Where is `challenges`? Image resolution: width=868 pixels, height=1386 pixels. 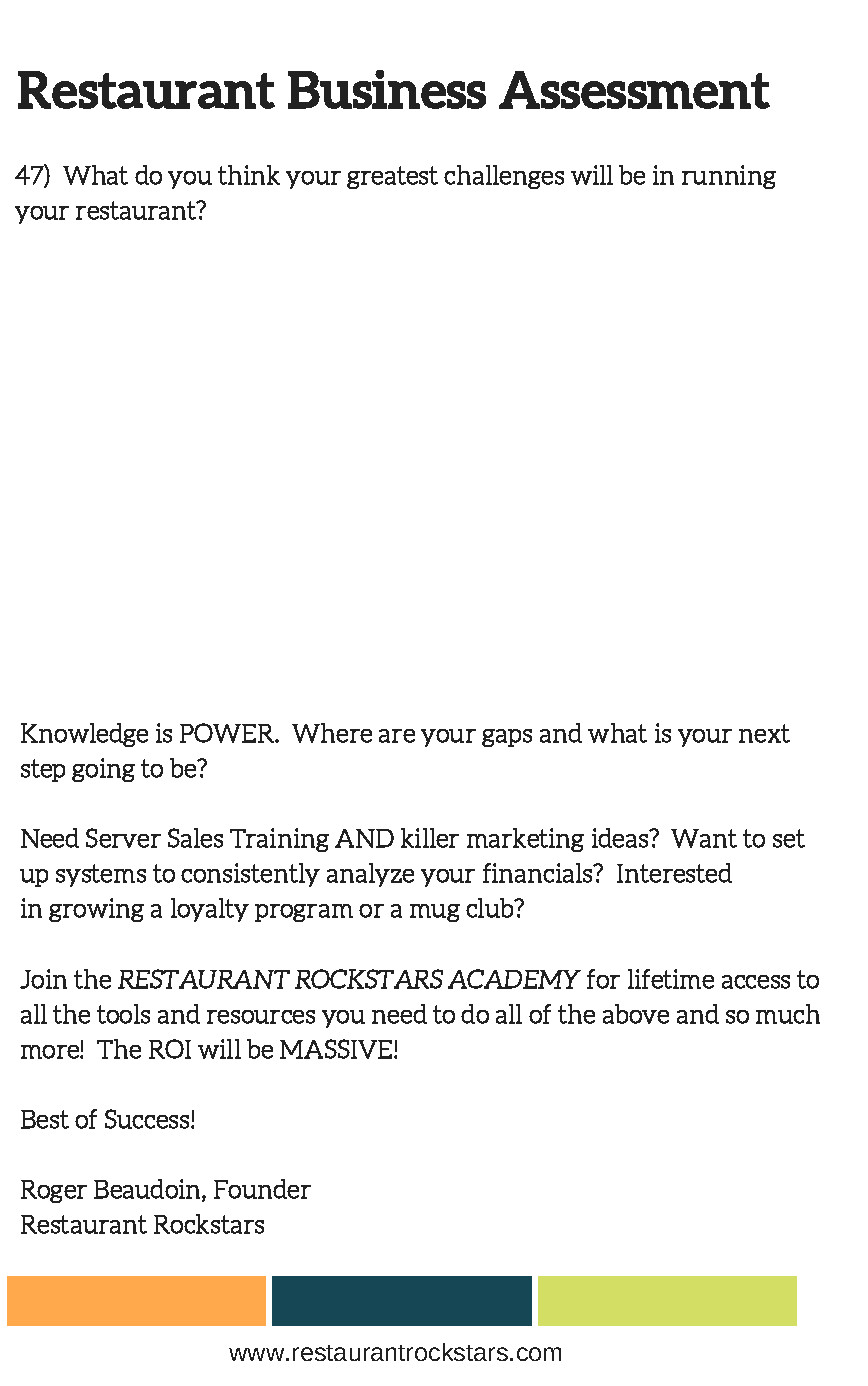 challenges is located at coordinates (504, 177).
